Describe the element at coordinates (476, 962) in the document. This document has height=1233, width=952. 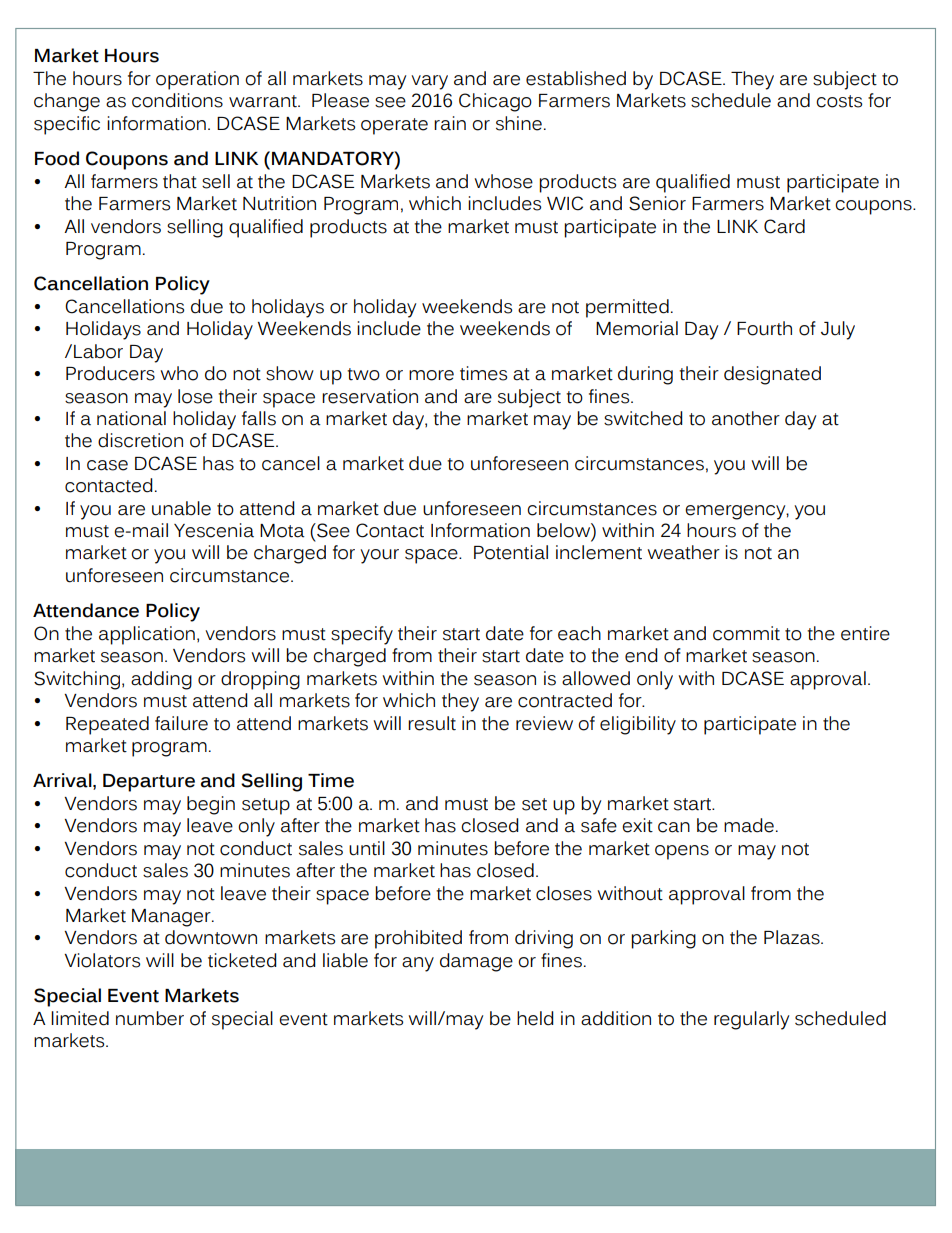
I see `damage` at that location.
